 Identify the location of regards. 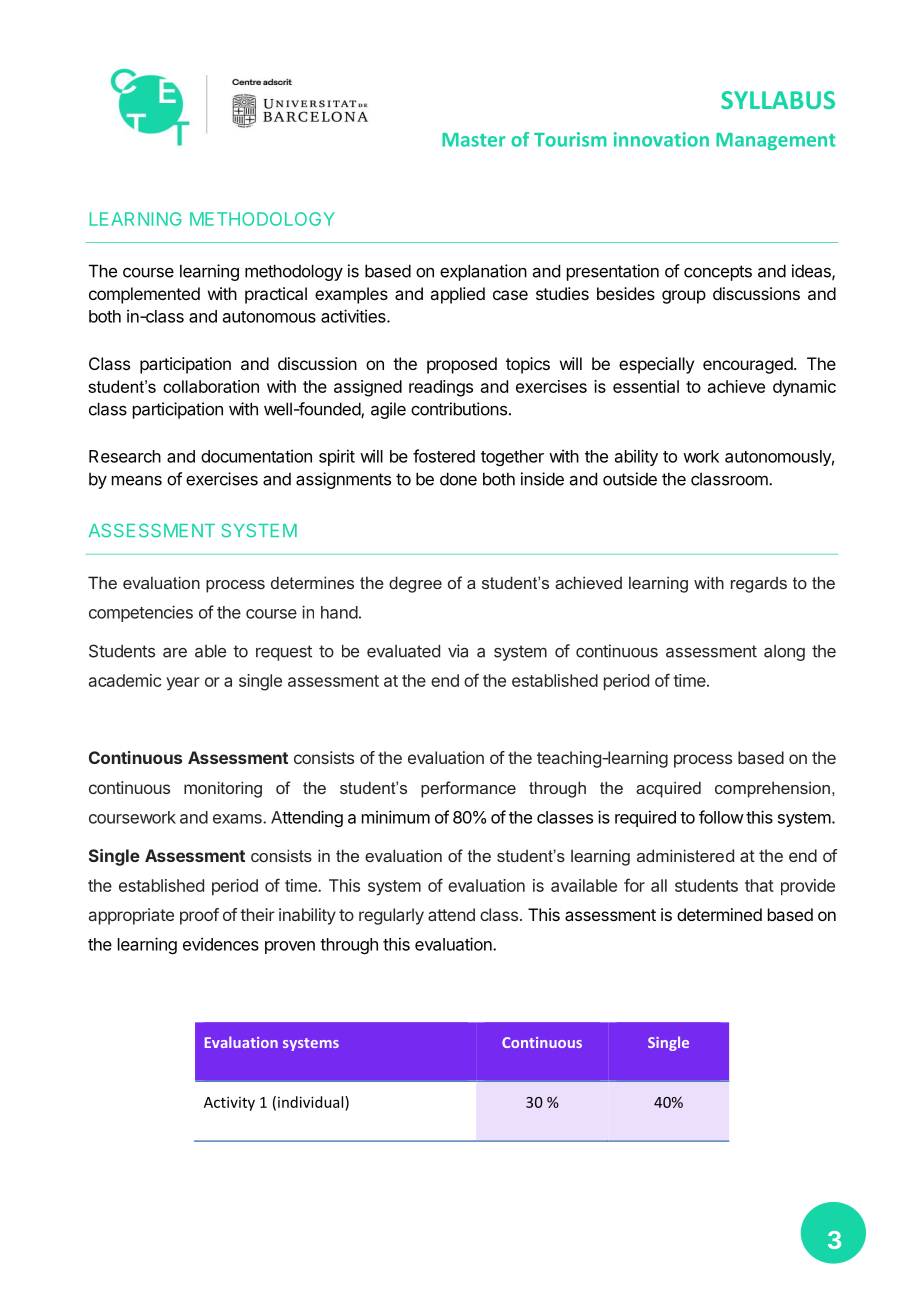
(759, 584).
